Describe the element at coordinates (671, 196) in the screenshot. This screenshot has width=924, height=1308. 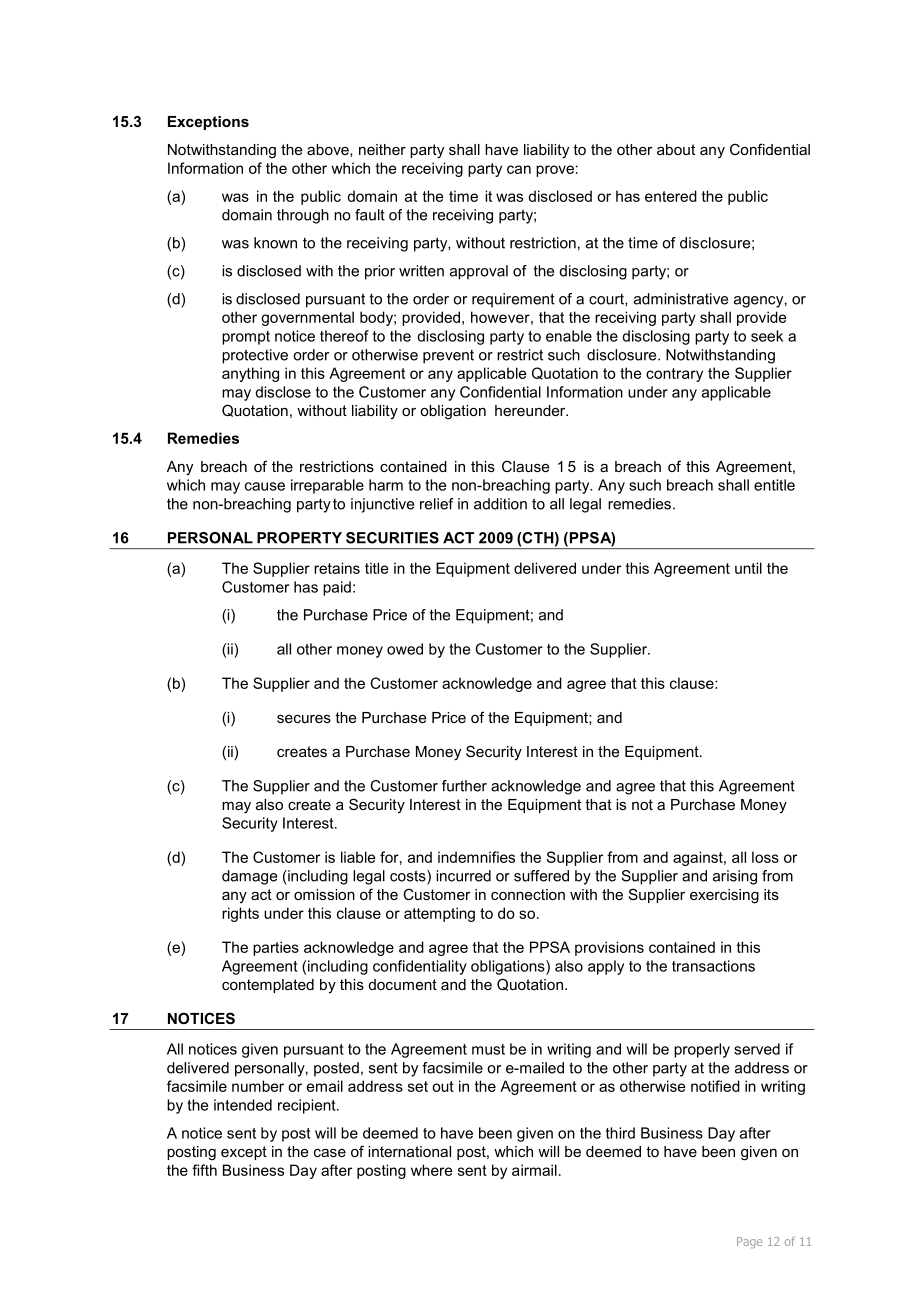
I see `entered` at that location.
